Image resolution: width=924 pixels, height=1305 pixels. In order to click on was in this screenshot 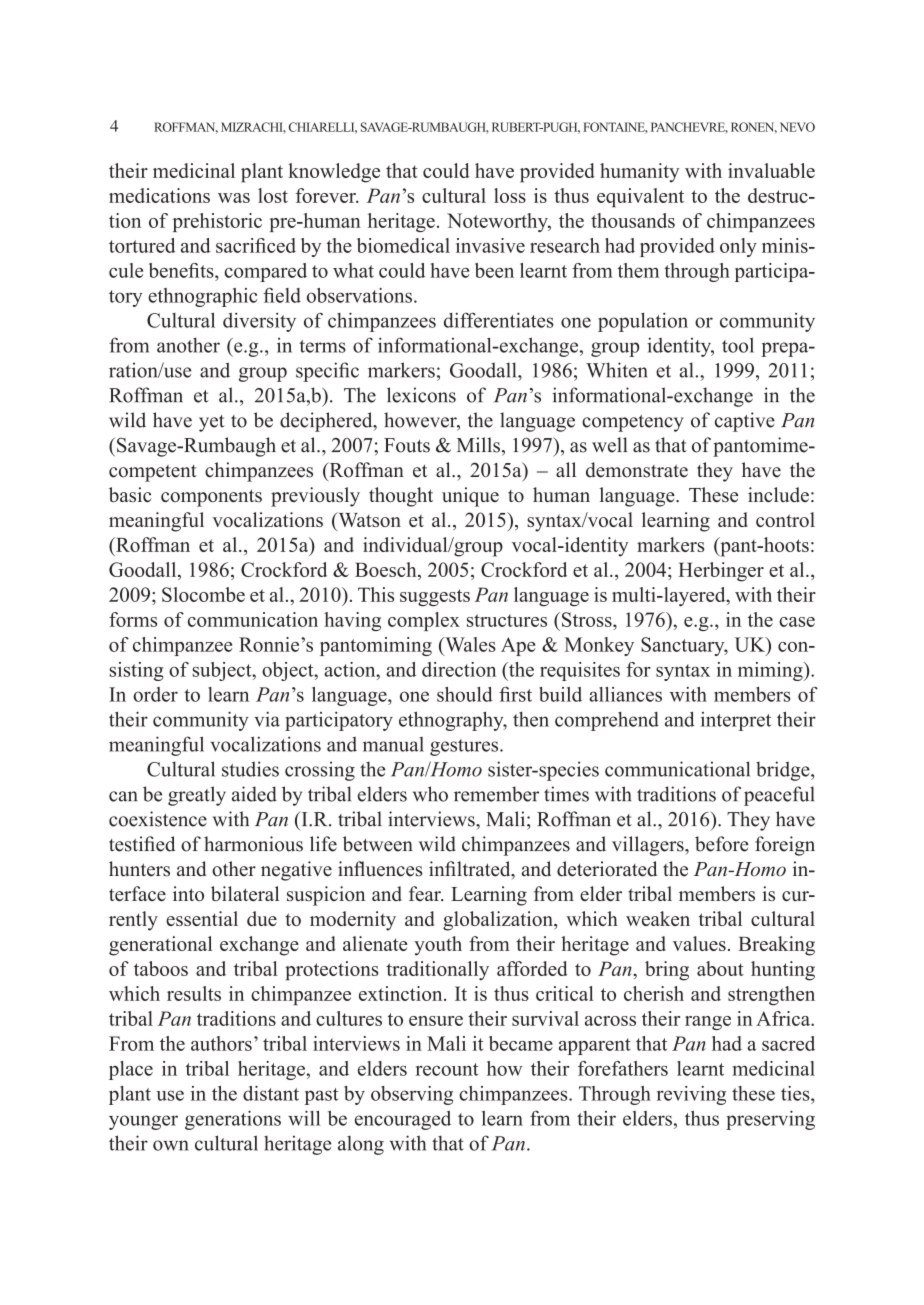, I will do `click(234, 198)`.
